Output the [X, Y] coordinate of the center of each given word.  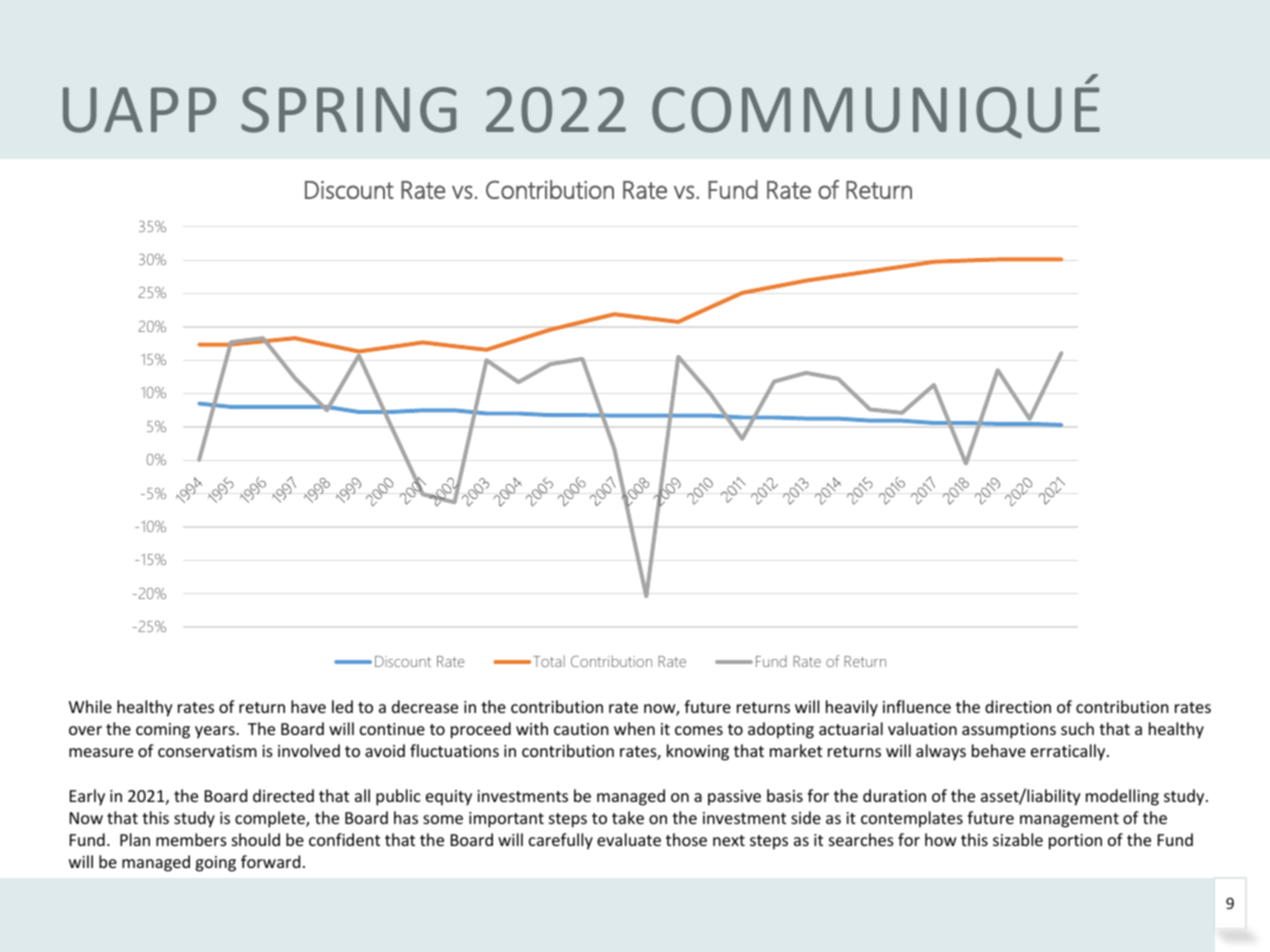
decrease [425, 706]
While [90, 706]
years [216, 732]
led [342, 706]
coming [163, 731]
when [634, 728]
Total [549, 661]
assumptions [1009, 731]
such [1077, 728]
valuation [922, 728]
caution [581, 729]
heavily [852, 708]
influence [917, 706]
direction [1018, 706]
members [191, 839]
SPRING [348, 110]
